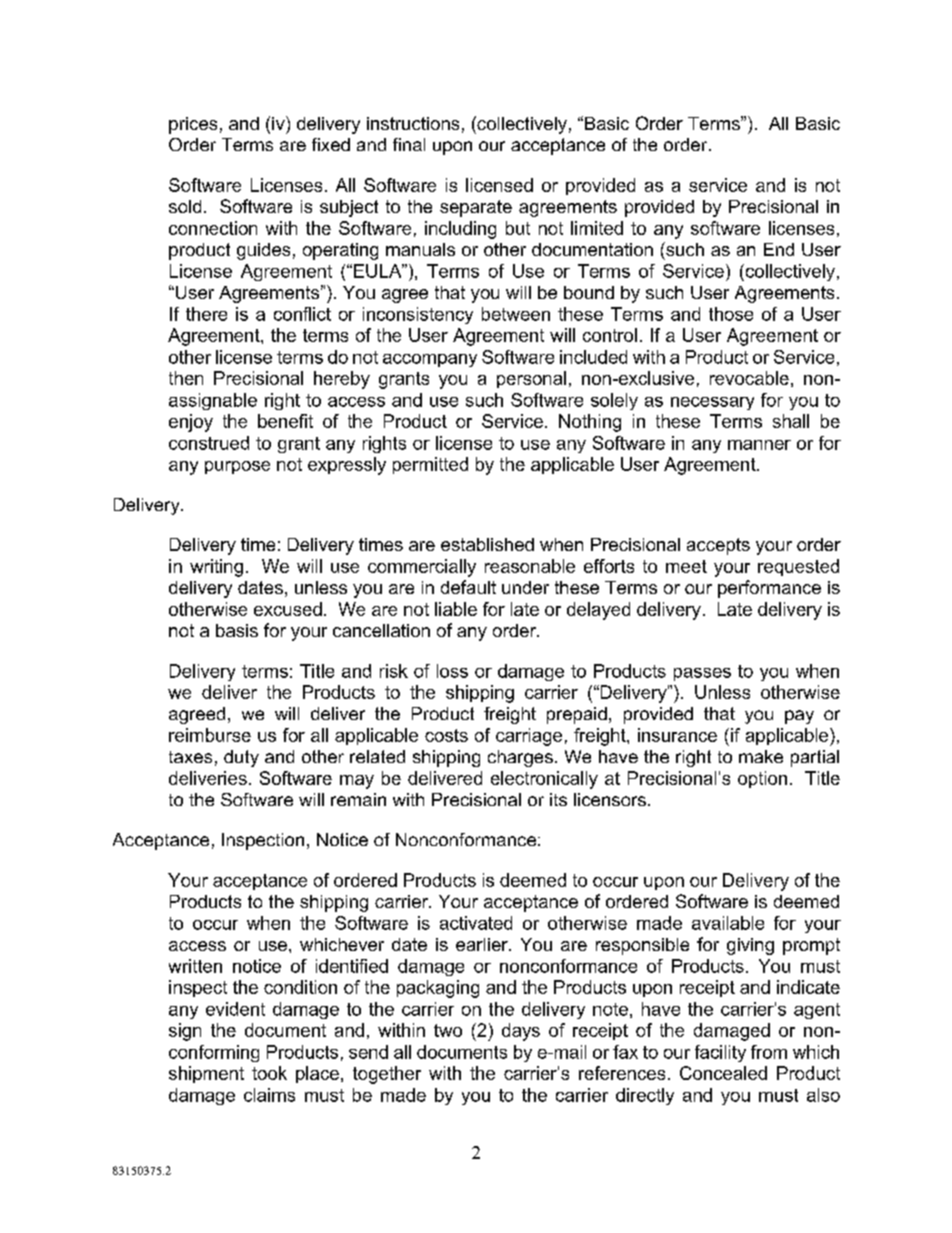  Describe the element at coordinates (285, 421) in the page. I see `benefit` at that location.
